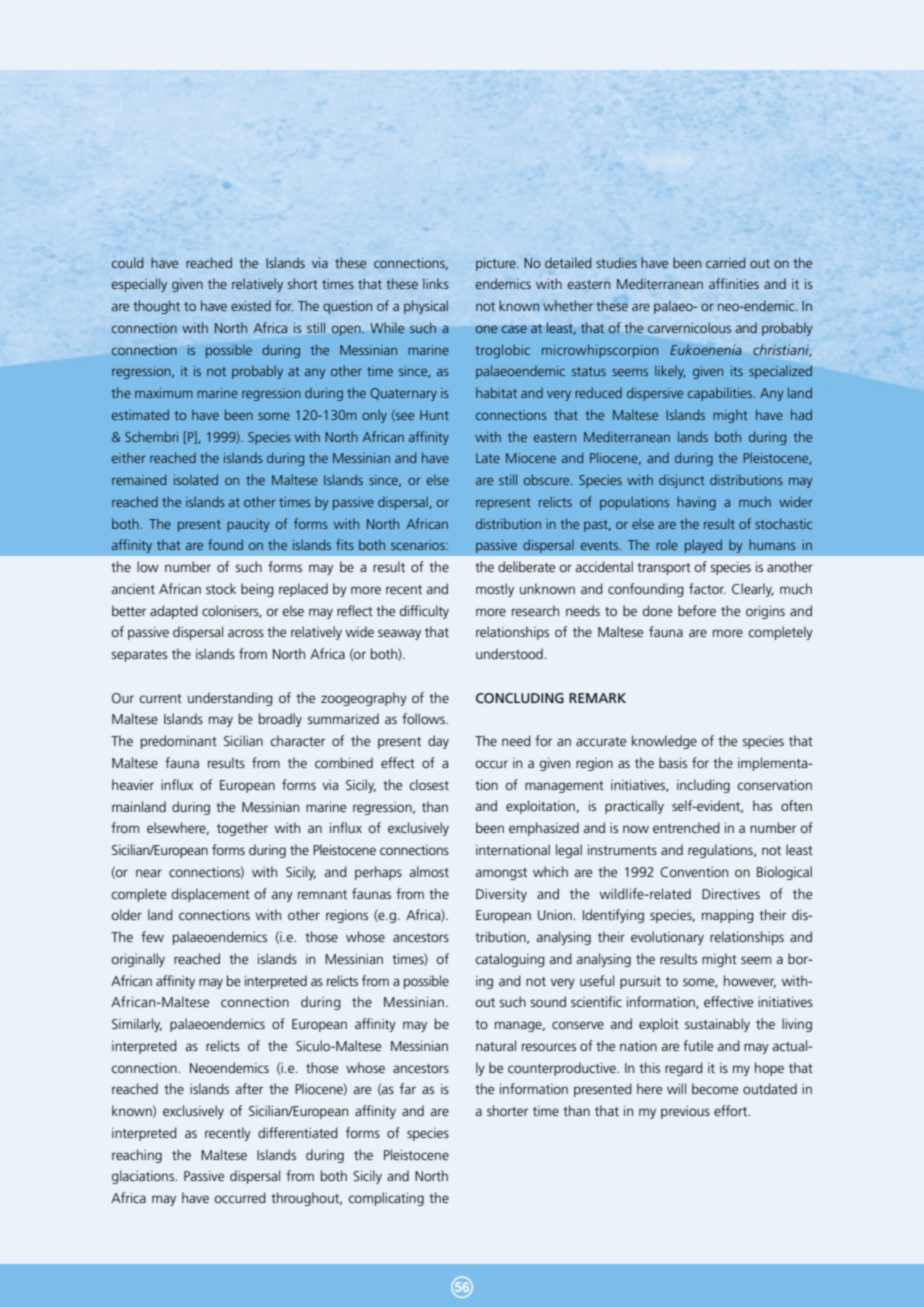 Image resolution: width=924 pixels, height=1307 pixels. Describe the element at coordinates (386, 1199) in the page. I see `complicating` at that location.
